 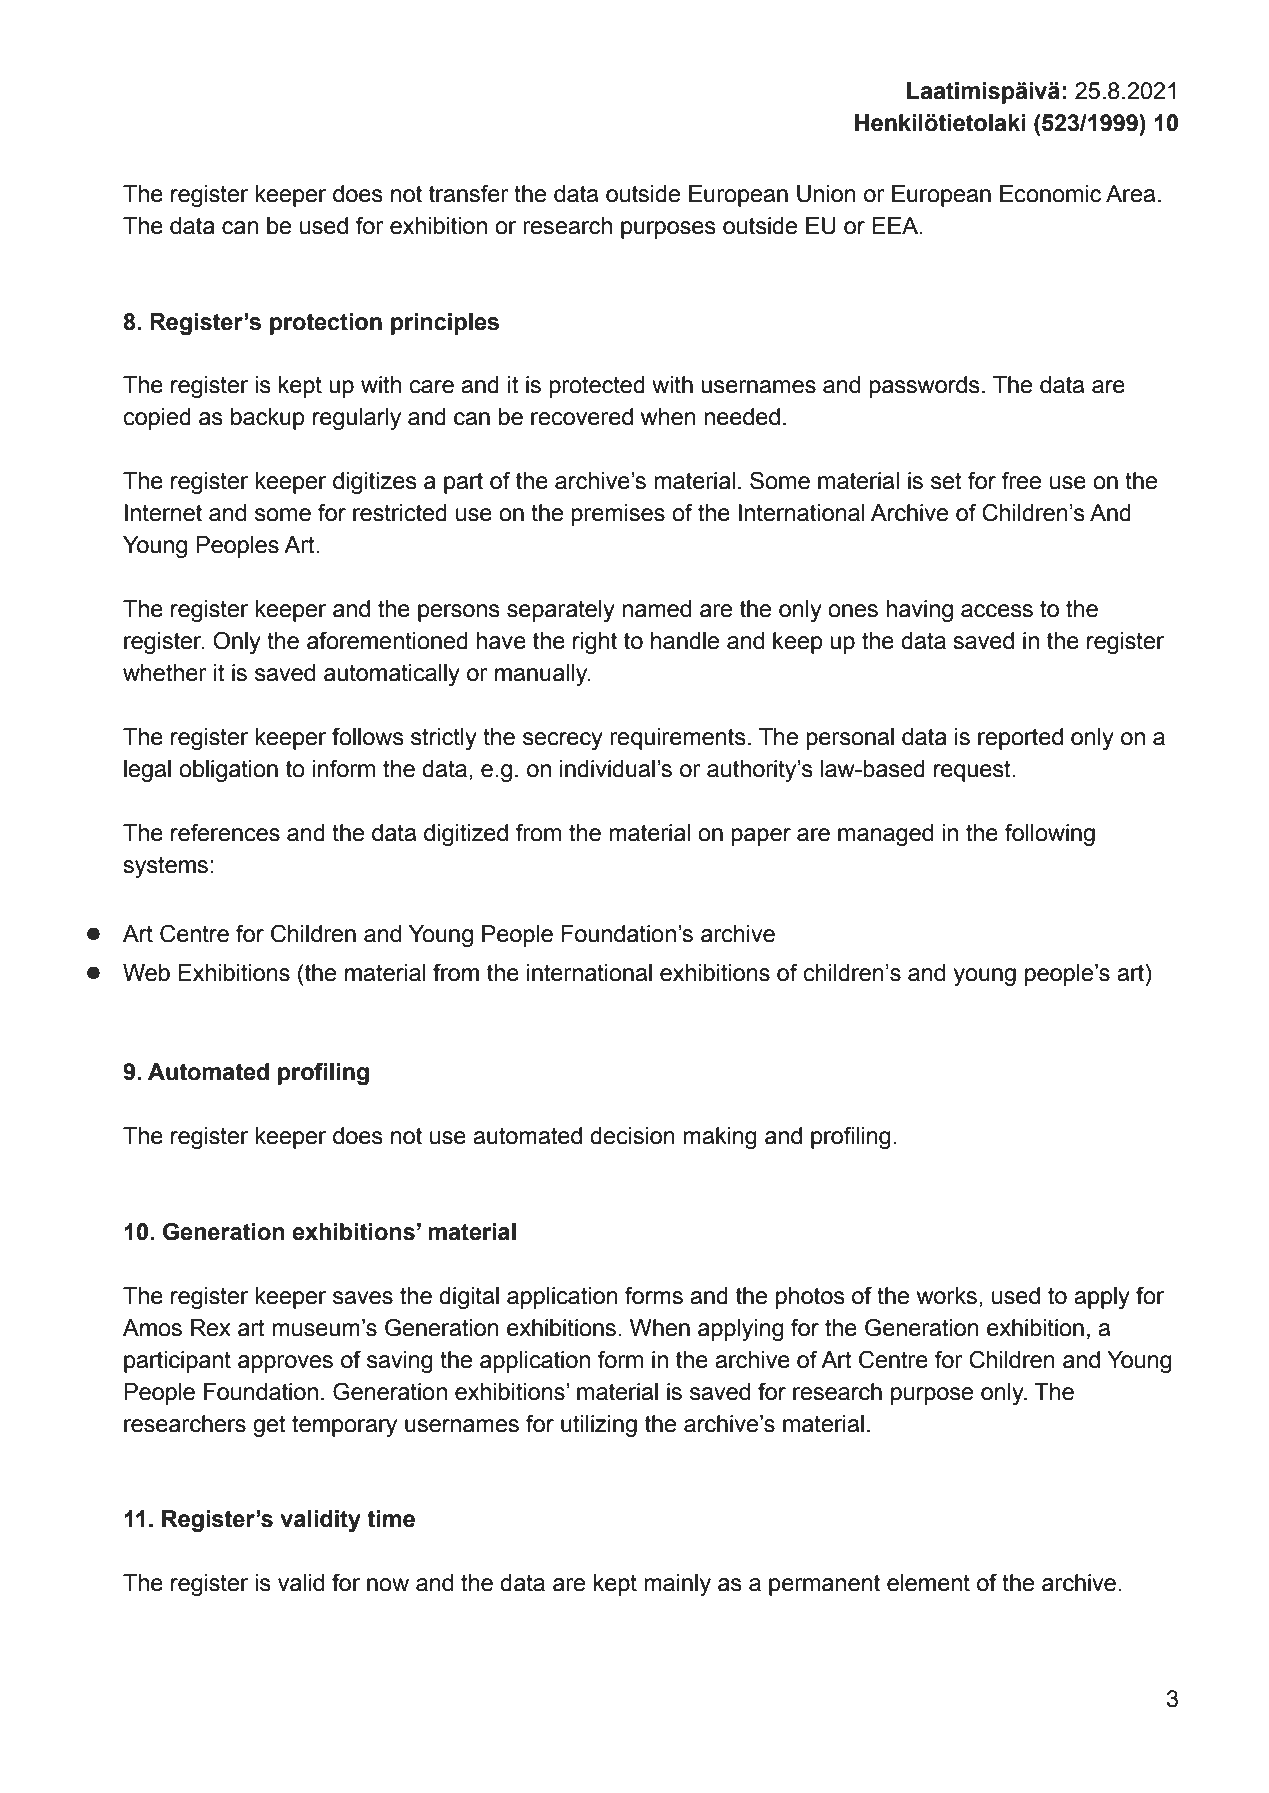 What do you see at coordinates (469, 193) in the screenshot?
I see `transfer` at bounding box center [469, 193].
